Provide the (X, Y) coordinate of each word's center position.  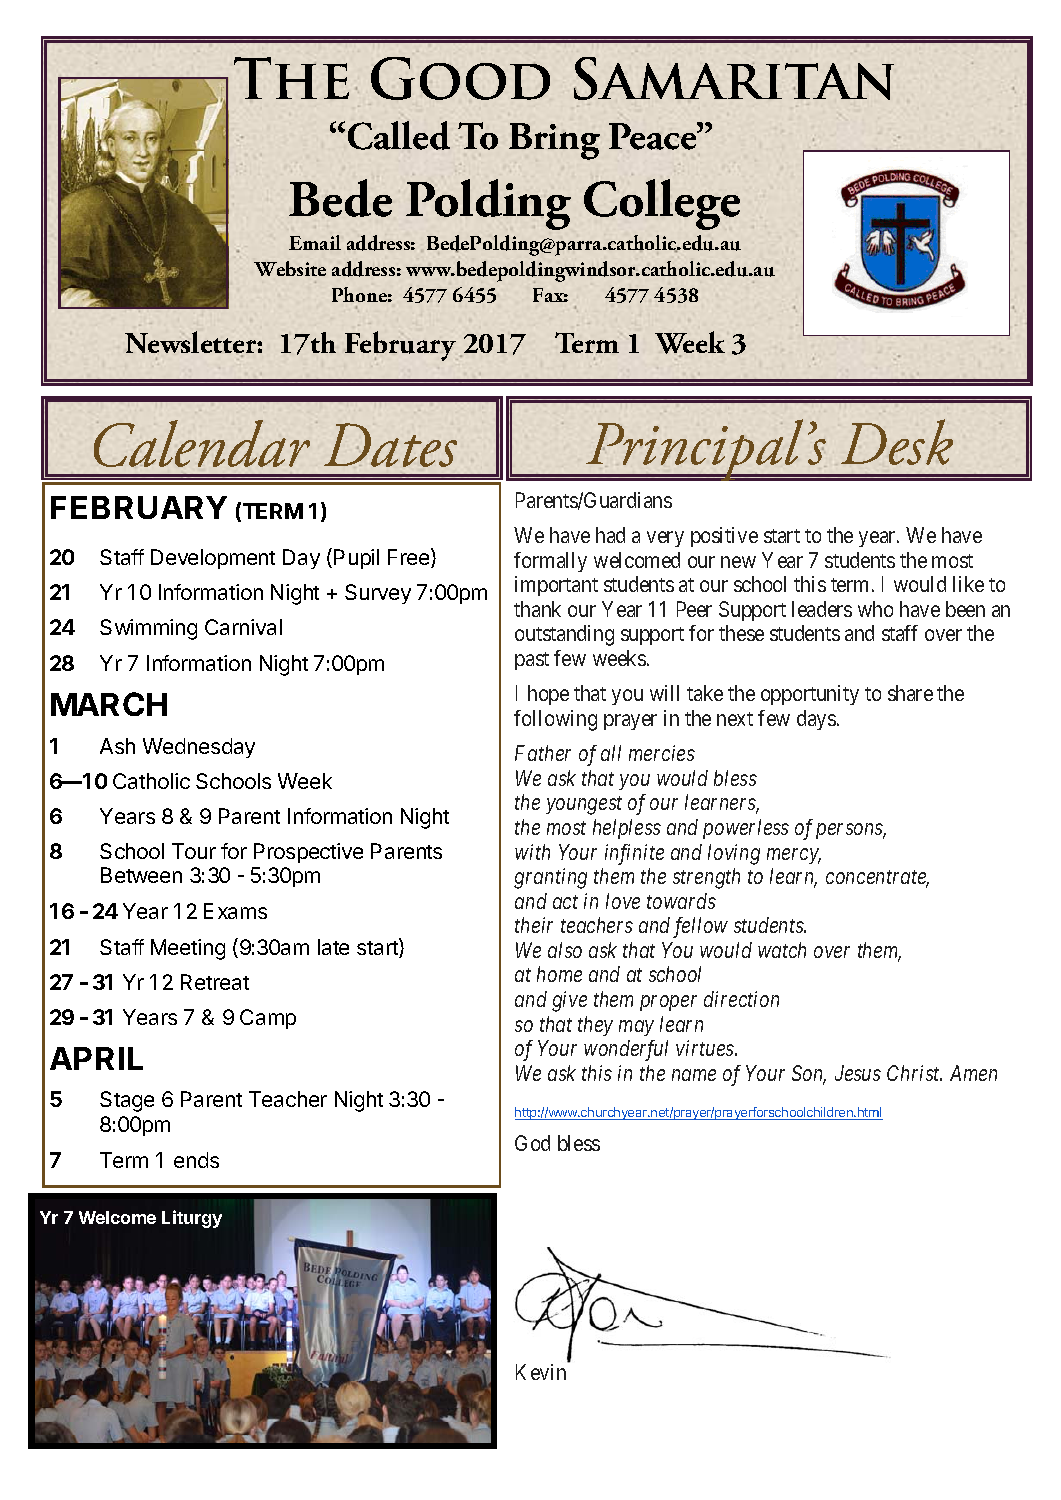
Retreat (215, 982)
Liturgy (192, 1219)
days (816, 720)
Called (399, 135)
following (555, 720)
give (569, 1001)
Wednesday (199, 748)
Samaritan (734, 78)
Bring (554, 141)
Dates (390, 445)
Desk (897, 442)
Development (213, 559)
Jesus (858, 1073)
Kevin (541, 1372)
